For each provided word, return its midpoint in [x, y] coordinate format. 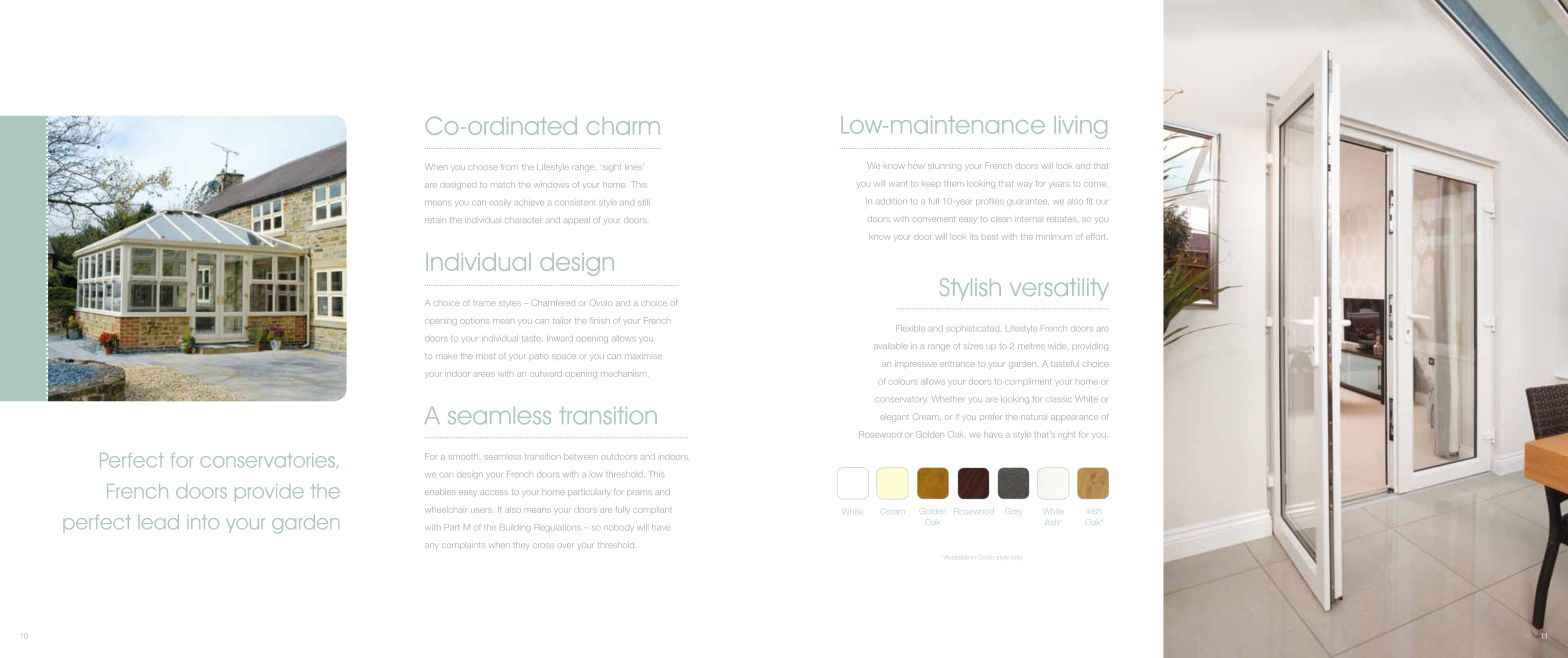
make [446, 356]
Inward [560, 338]
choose [482, 167]
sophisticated [972, 329]
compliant [652, 510]
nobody [619, 528]
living [1080, 127]
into [203, 522]
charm [623, 126]
